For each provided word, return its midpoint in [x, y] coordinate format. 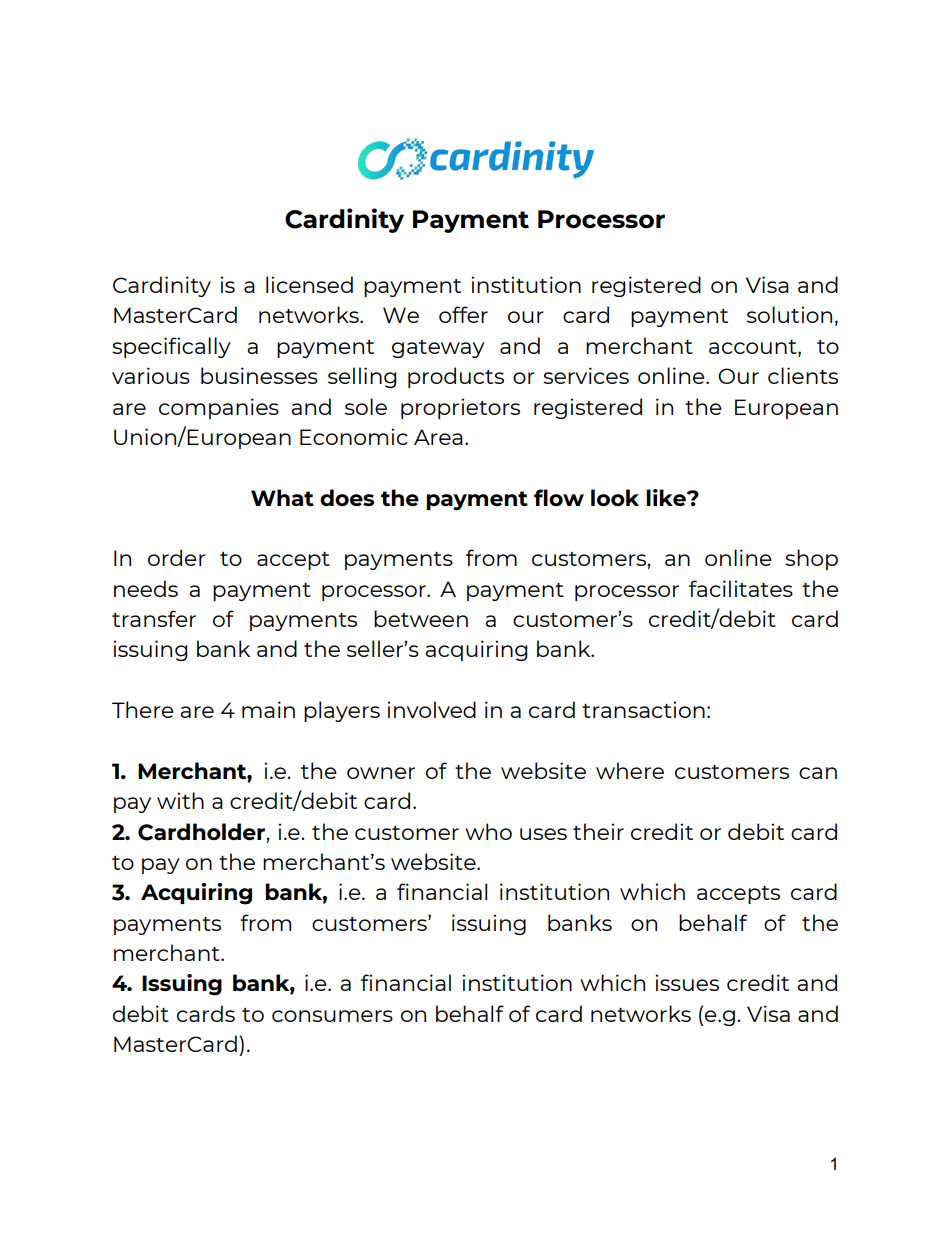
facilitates [741, 588]
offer [463, 314]
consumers [332, 1016]
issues [687, 982]
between [421, 618]
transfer [154, 618]
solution [789, 314]
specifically [171, 347]
